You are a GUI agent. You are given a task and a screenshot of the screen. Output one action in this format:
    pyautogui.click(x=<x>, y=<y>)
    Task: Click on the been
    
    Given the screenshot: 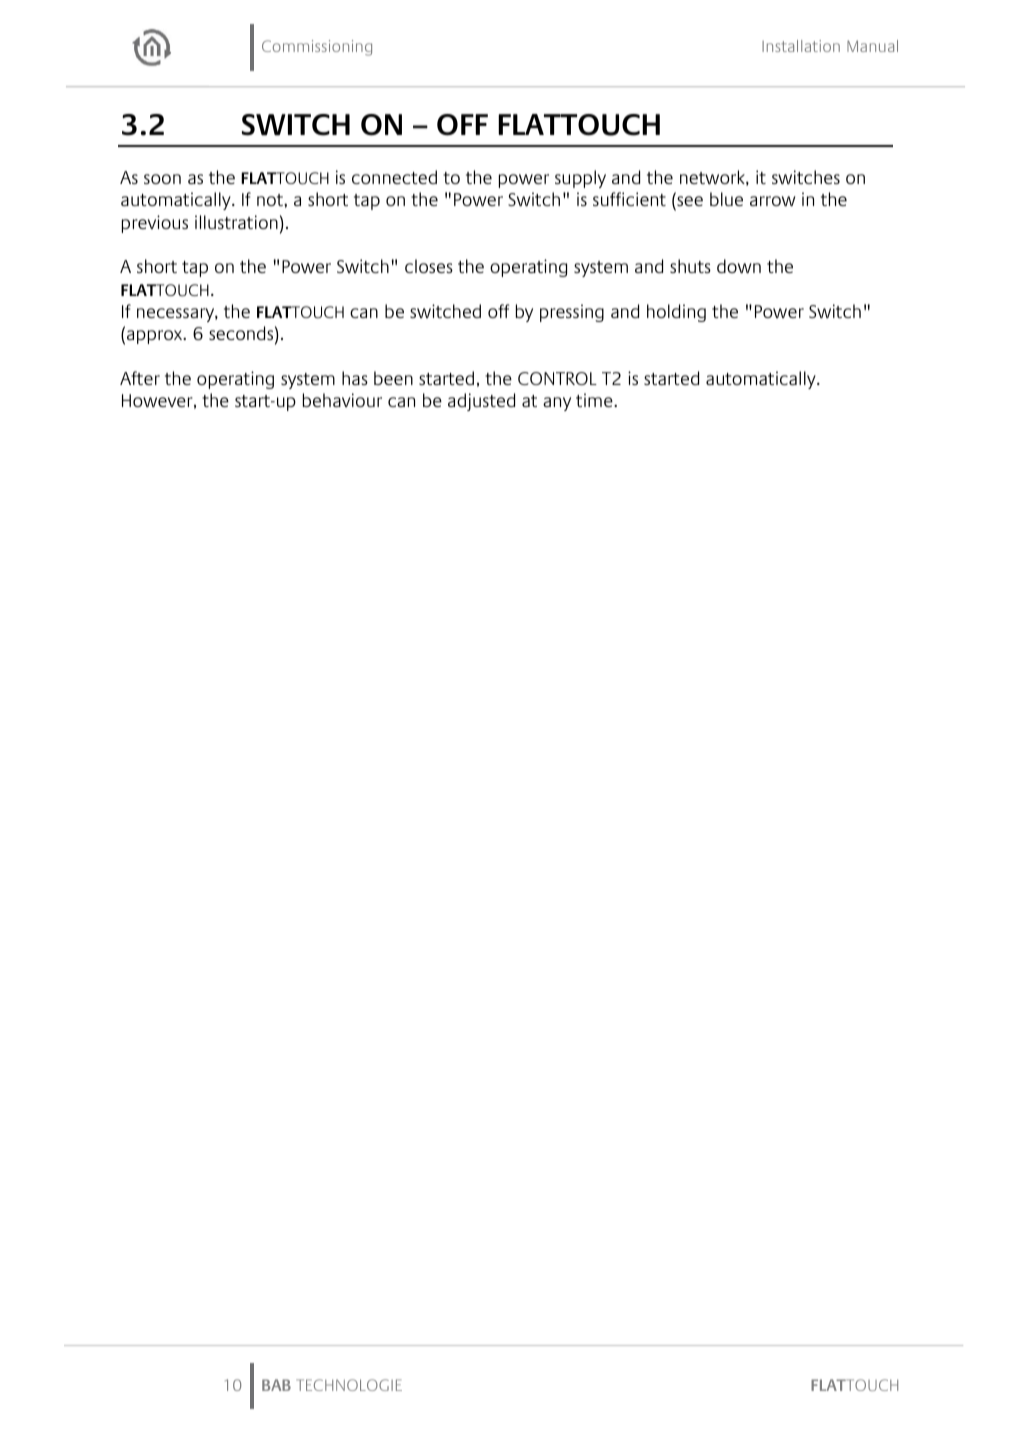 What is the action you would take?
    pyautogui.click(x=393, y=378)
